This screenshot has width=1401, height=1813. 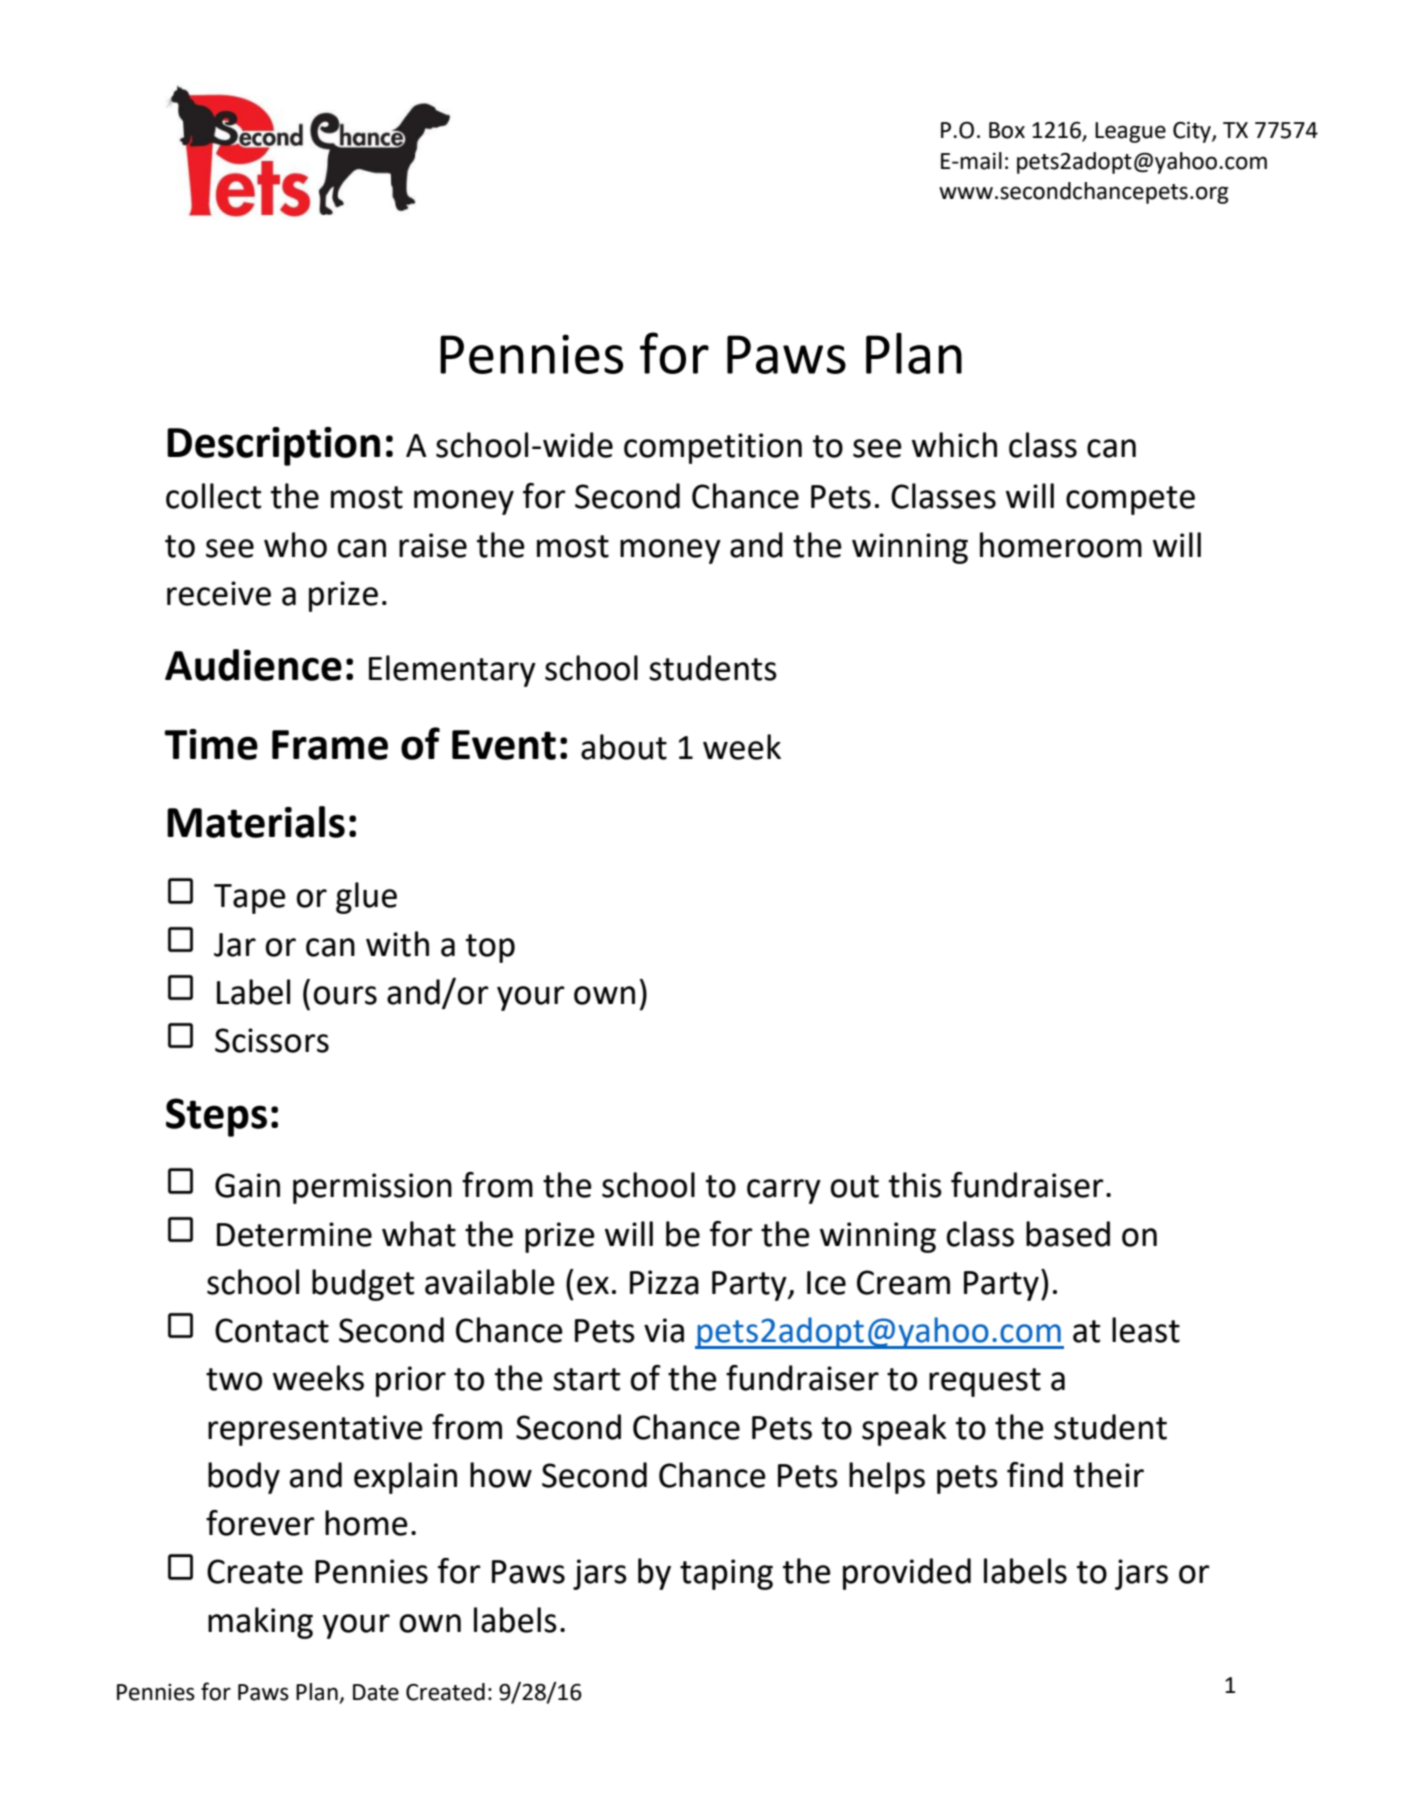 What do you see at coordinates (1130, 132) in the screenshot?
I see `League` at bounding box center [1130, 132].
